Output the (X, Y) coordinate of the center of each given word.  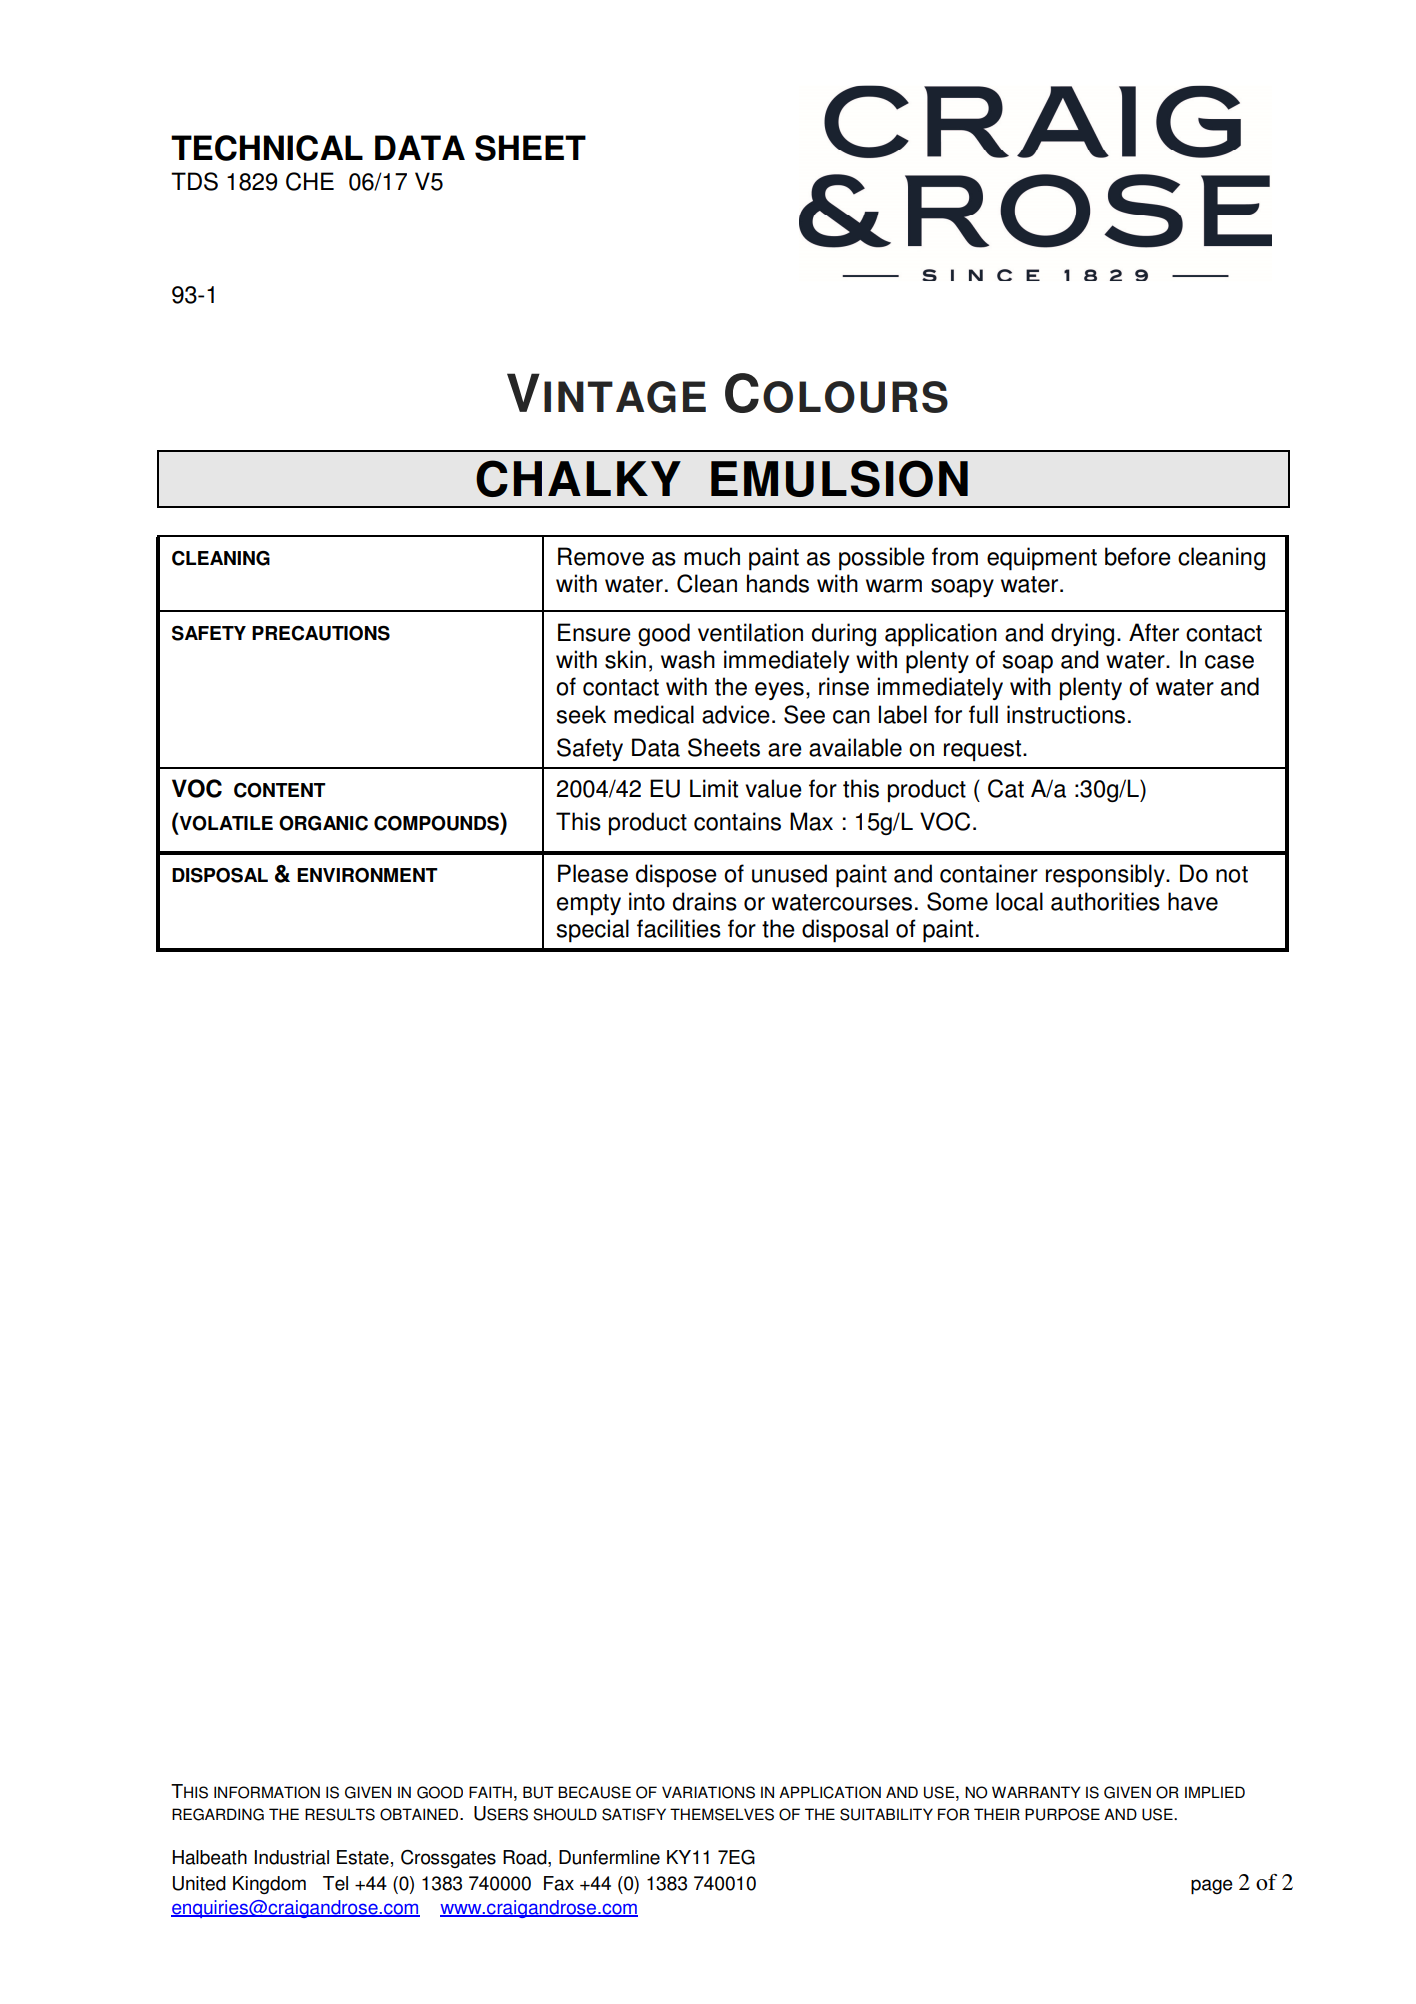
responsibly (1106, 876)
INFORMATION (267, 1792)
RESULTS (340, 1814)
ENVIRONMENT (367, 875)
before (1138, 556)
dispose (676, 875)
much (712, 556)
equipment (1042, 559)
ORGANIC (323, 823)
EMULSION (839, 478)
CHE (310, 181)
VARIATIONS (708, 1792)
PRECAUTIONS (321, 633)
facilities (679, 928)
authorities (1105, 901)
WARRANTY (1036, 1792)
